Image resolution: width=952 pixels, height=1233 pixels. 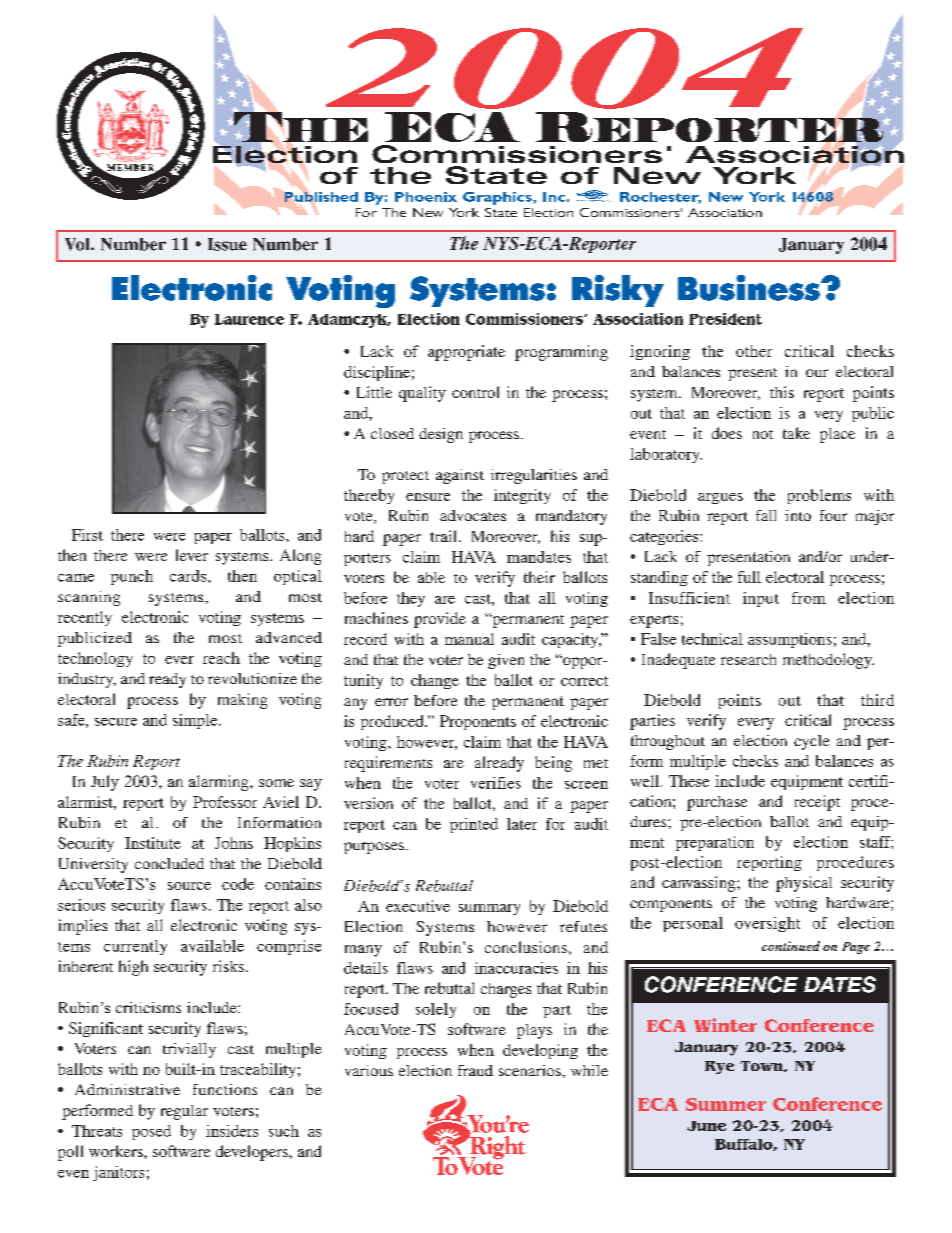 I want to click on State, so click(x=501, y=212).
